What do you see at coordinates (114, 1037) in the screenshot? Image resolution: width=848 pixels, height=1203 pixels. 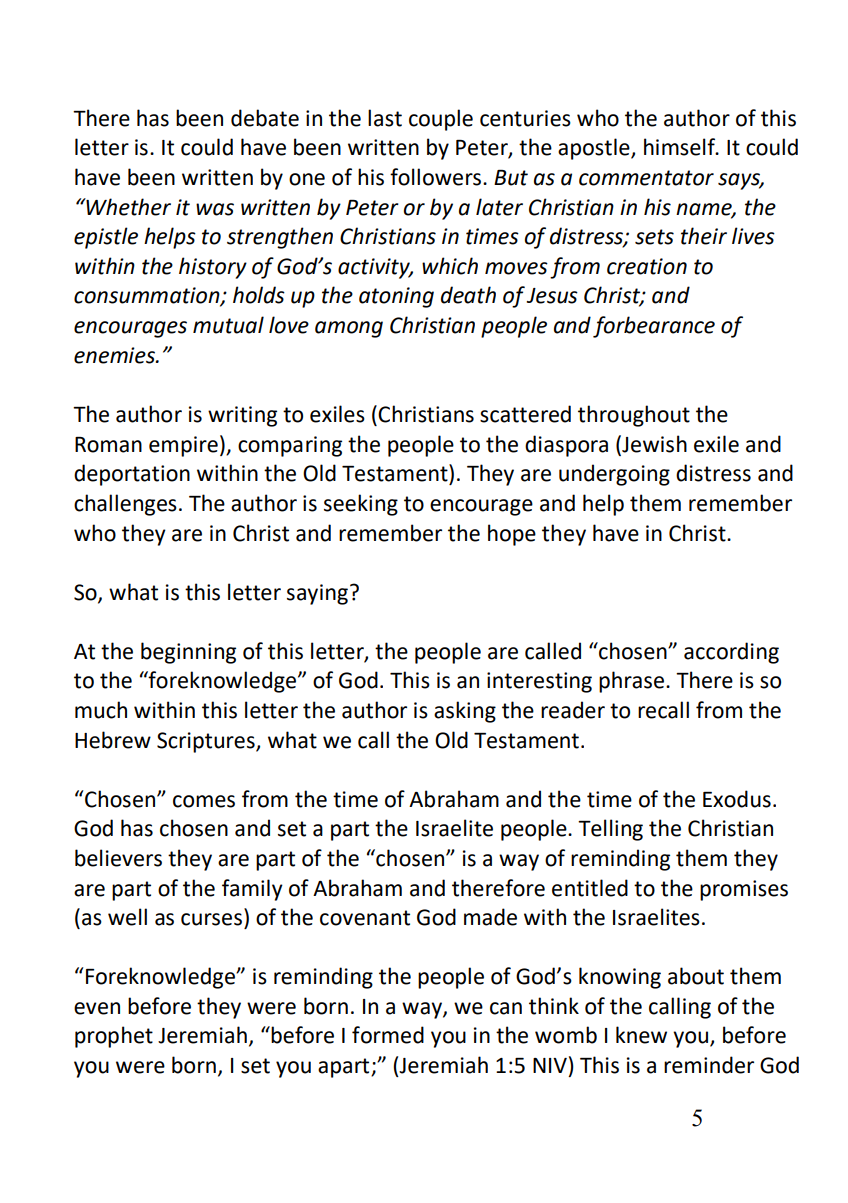 I see `prophet` at bounding box center [114, 1037].
